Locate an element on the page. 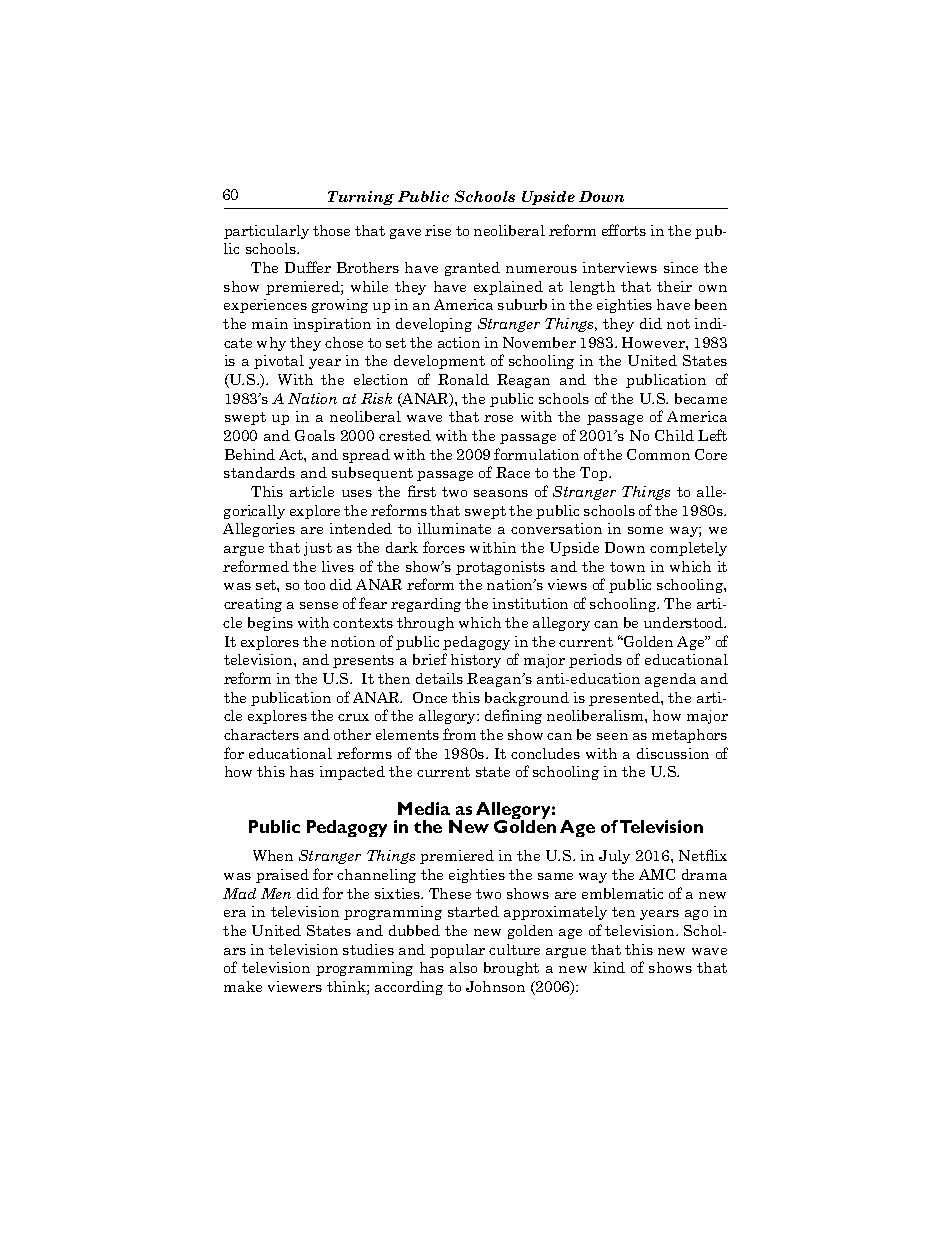  discussion is located at coordinates (673, 753).
